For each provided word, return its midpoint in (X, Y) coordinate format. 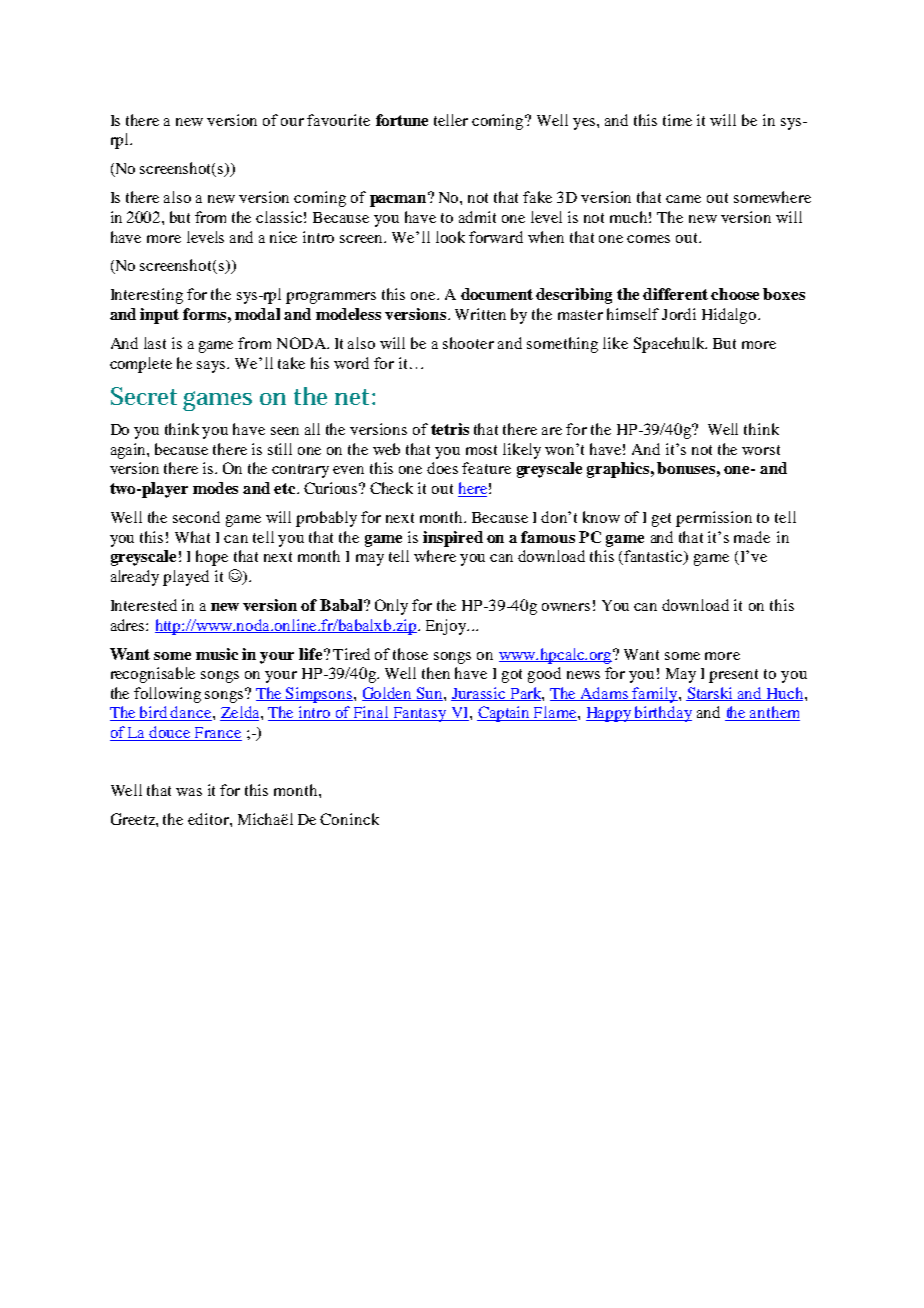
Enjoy (447, 627)
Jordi (679, 314)
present (733, 676)
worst (761, 450)
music (217, 654)
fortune (402, 120)
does (442, 468)
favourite (338, 120)
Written (480, 314)
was (189, 792)
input (159, 316)
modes (215, 488)
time (677, 120)
